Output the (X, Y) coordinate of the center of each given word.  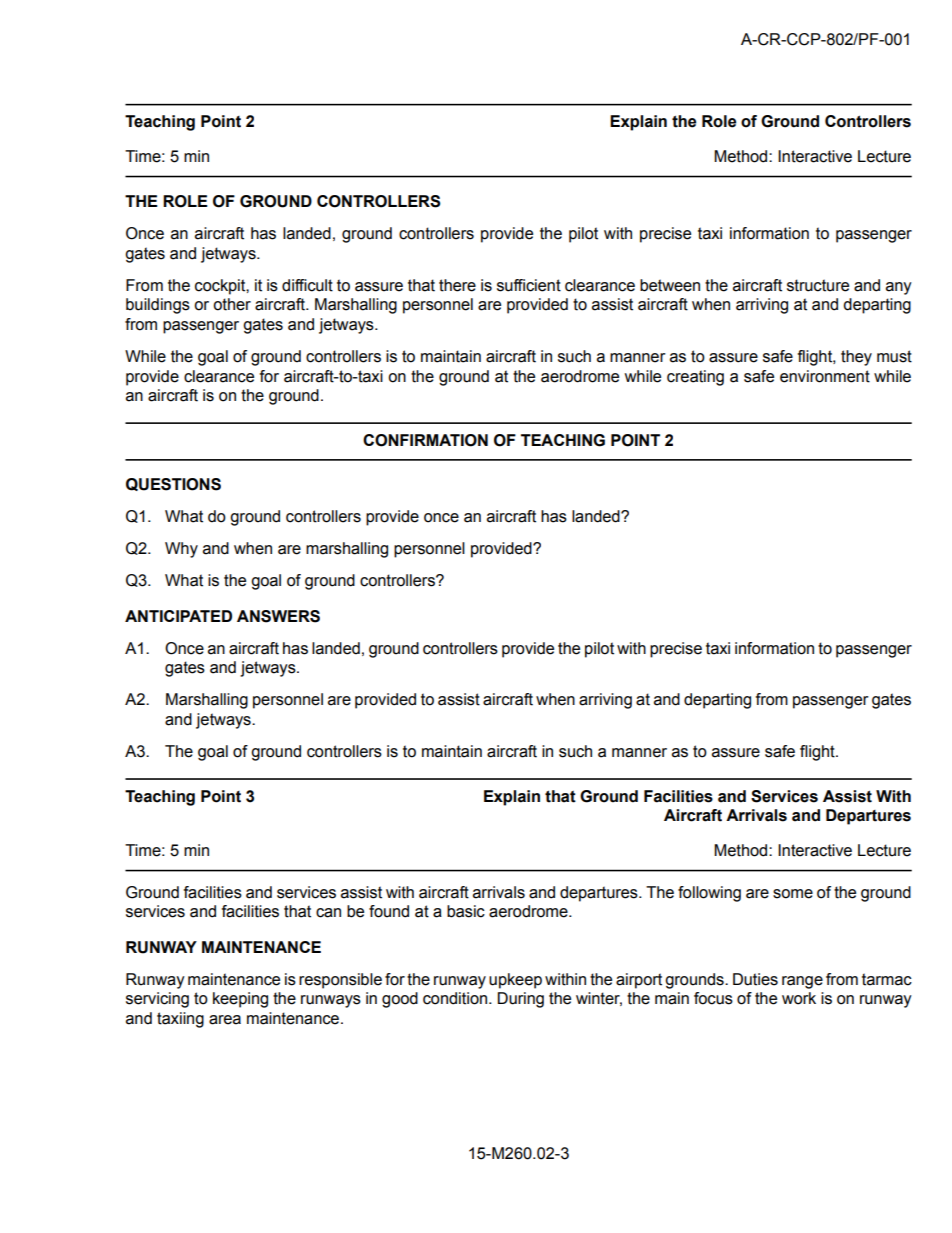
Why (181, 550)
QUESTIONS (173, 484)
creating (695, 378)
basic (466, 911)
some (793, 894)
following (709, 894)
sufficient (529, 285)
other (232, 304)
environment (825, 376)
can (328, 913)
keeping (240, 1000)
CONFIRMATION (425, 440)
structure (818, 285)
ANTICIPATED (178, 616)
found (389, 911)
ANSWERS (278, 616)
